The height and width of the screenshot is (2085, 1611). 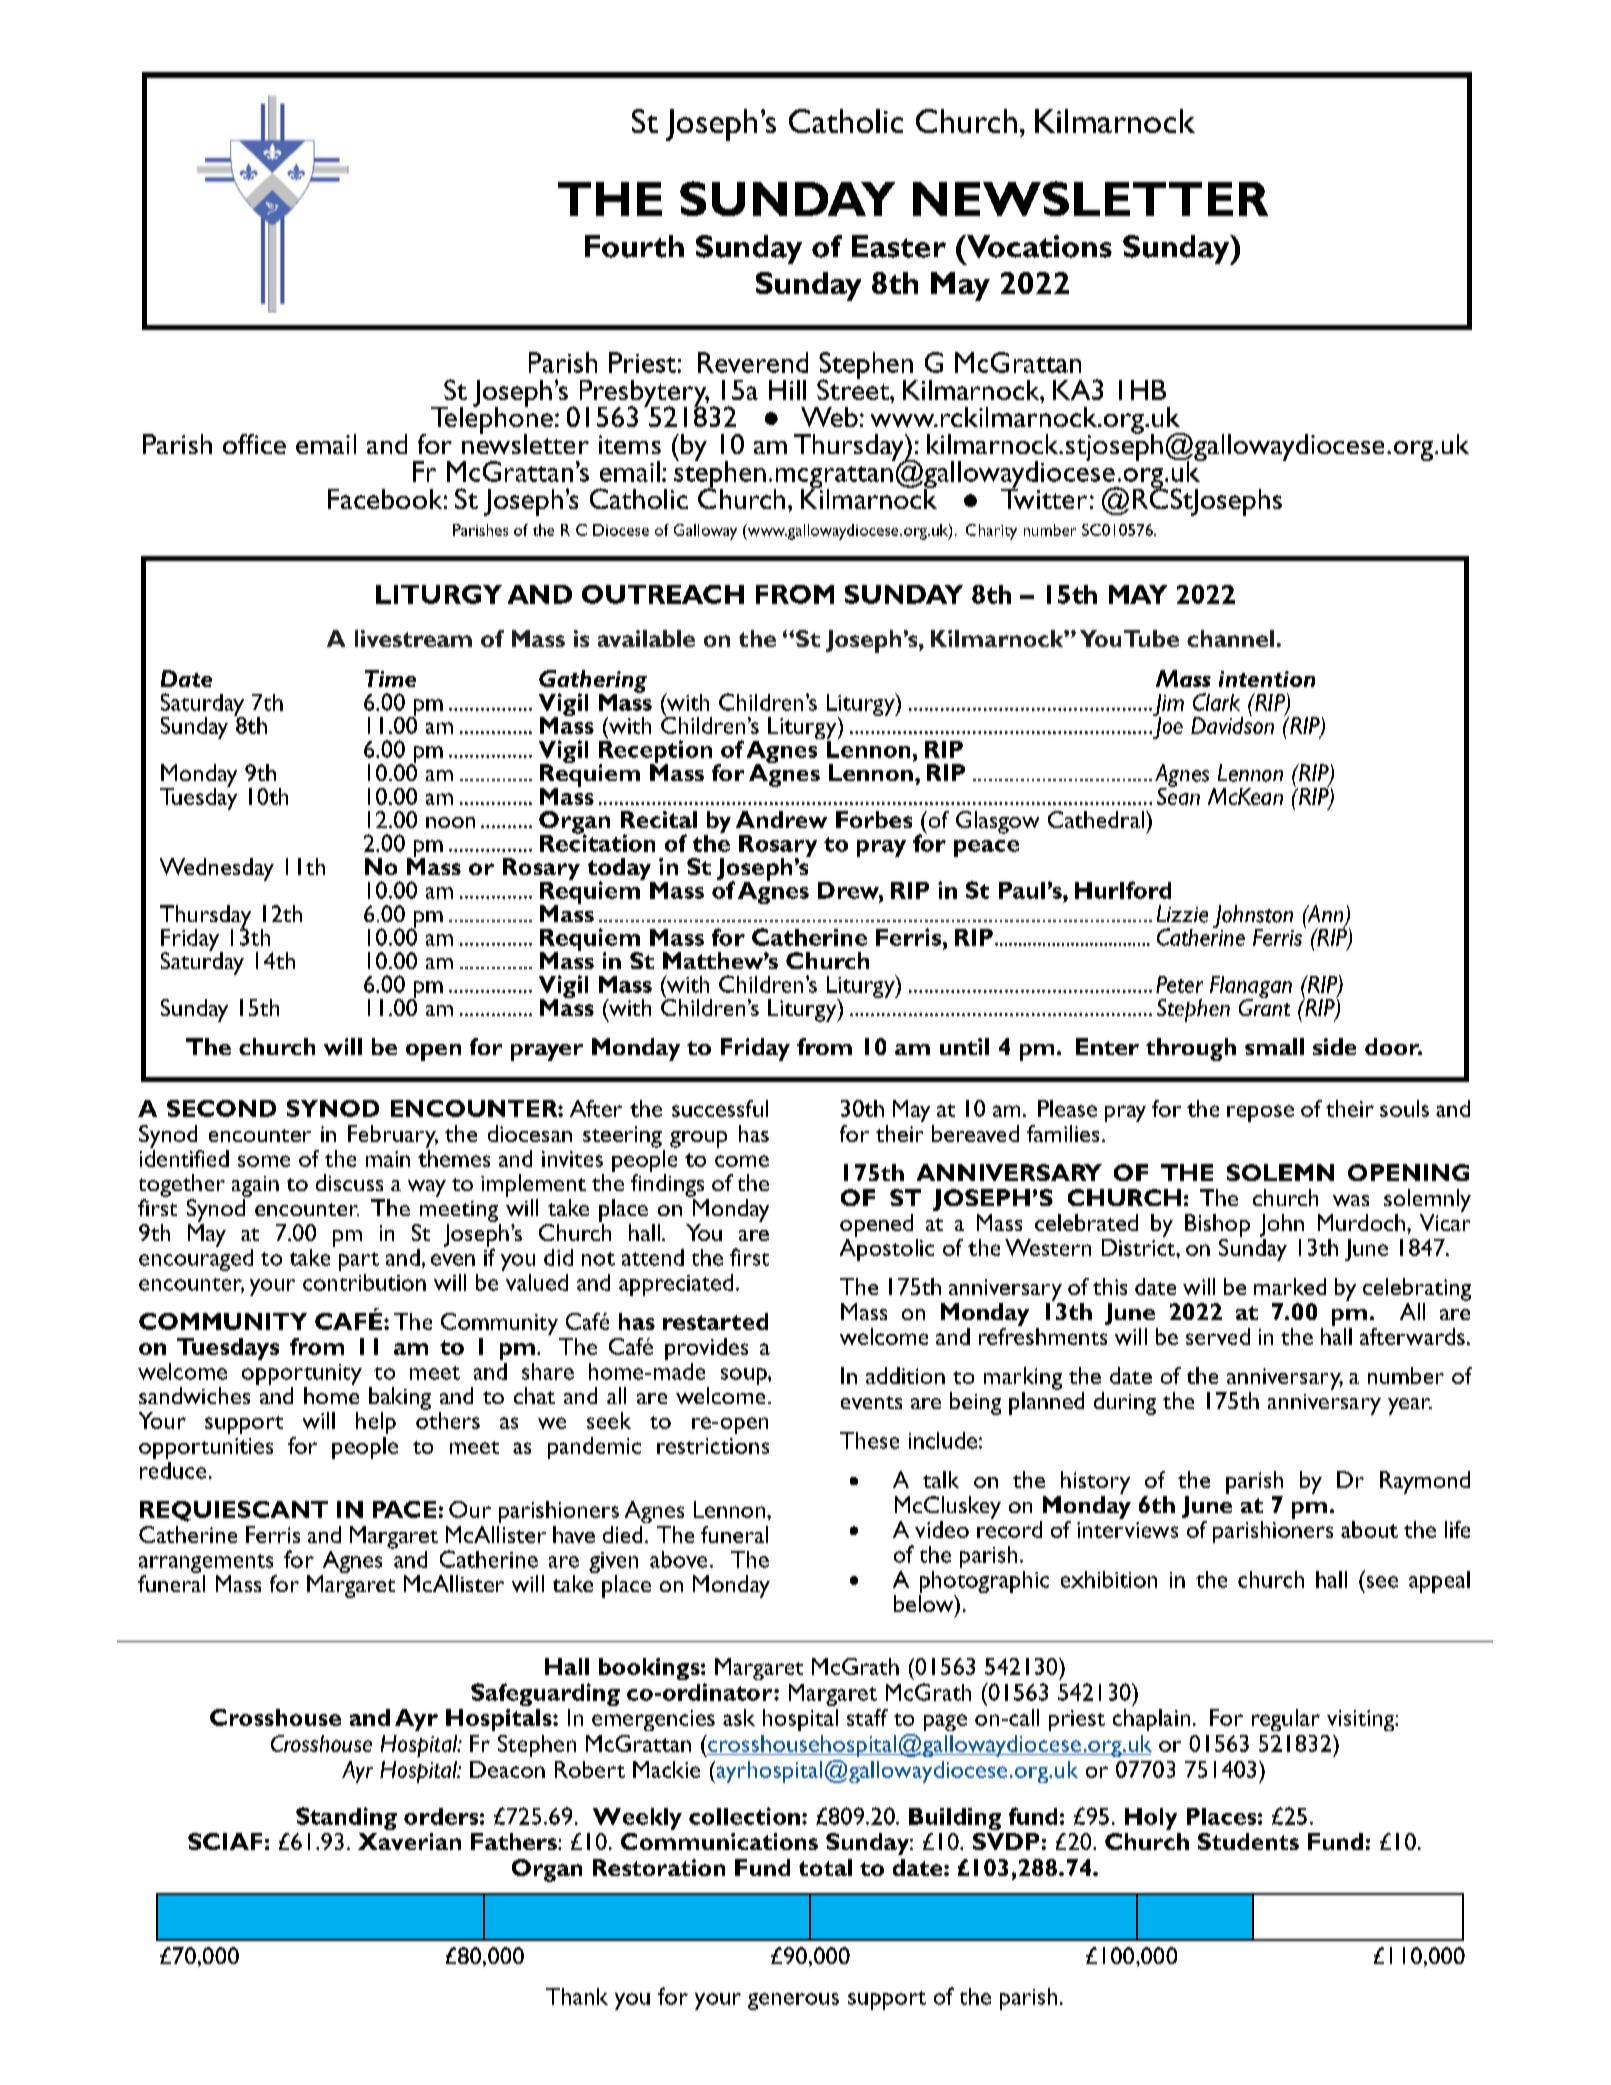 What do you see at coordinates (1260, 1113) in the screenshot?
I see `repose` at bounding box center [1260, 1113].
